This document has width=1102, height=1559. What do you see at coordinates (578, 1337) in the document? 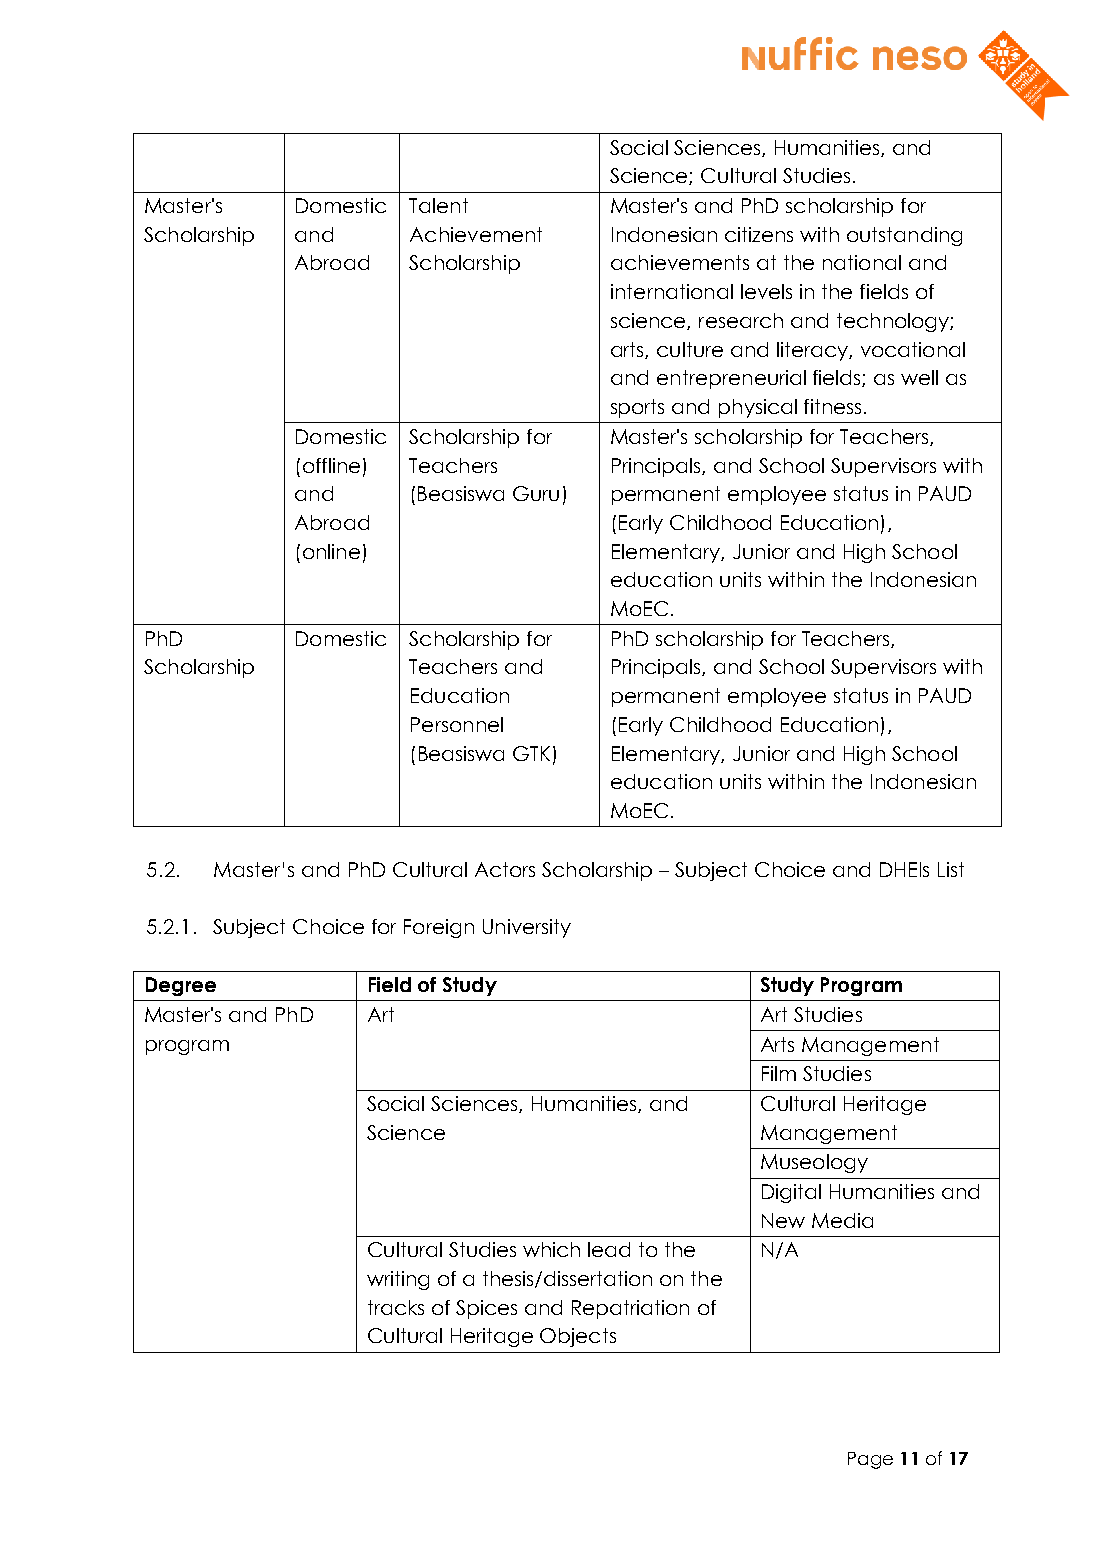
I see `Objects` at bounding box center [578, 1337].
